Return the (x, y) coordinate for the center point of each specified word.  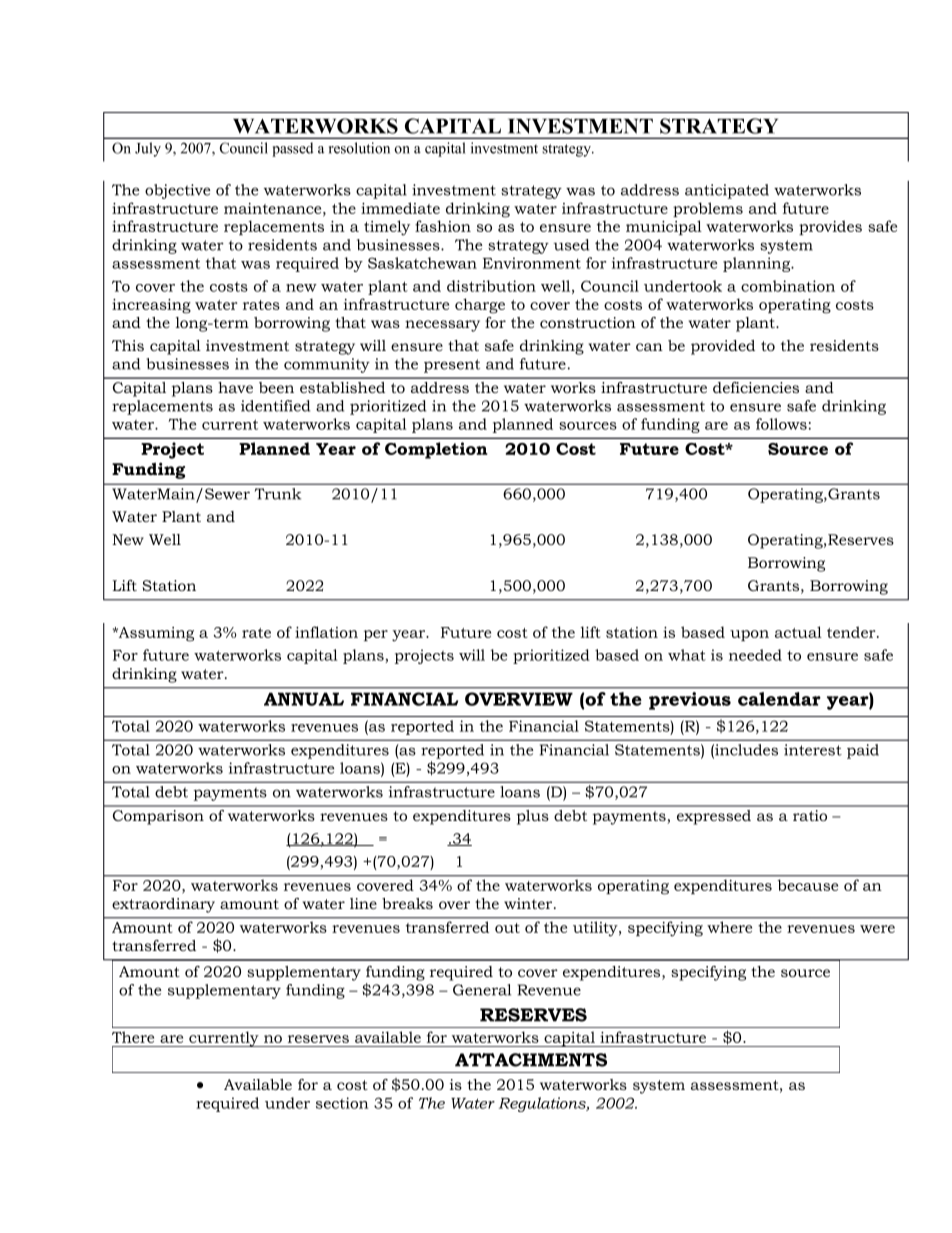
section (342, 1103)
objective (178, 191)
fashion (443, 226)
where (730, 927)
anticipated (727, 191)
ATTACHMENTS (531, 1060)
